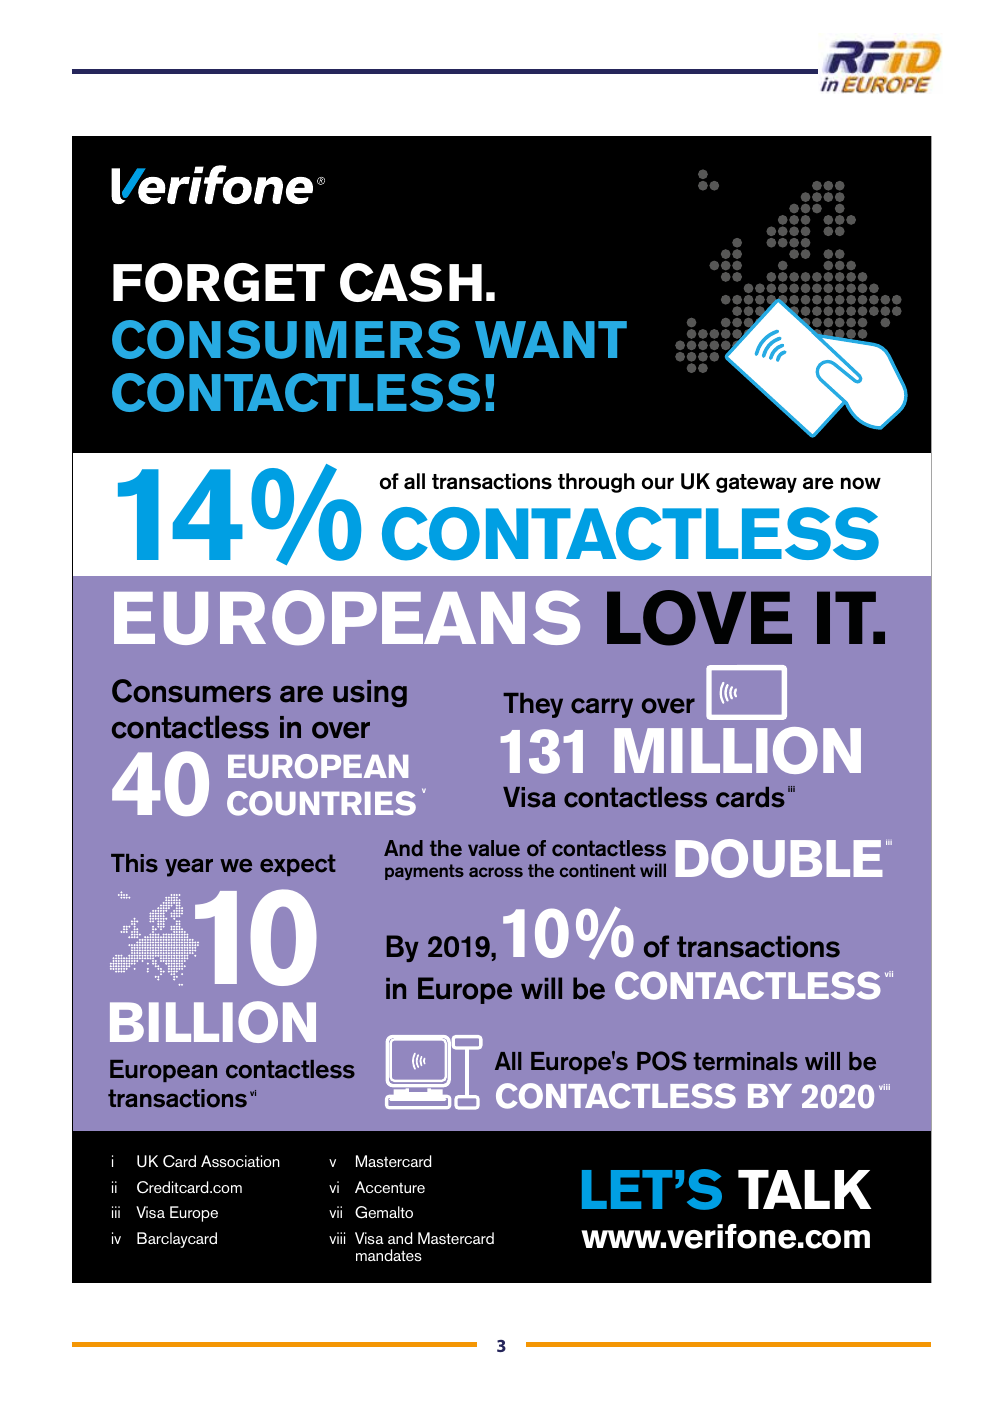 This image has height=1419, width=1003. I want to click on They, so click(533, 705).
